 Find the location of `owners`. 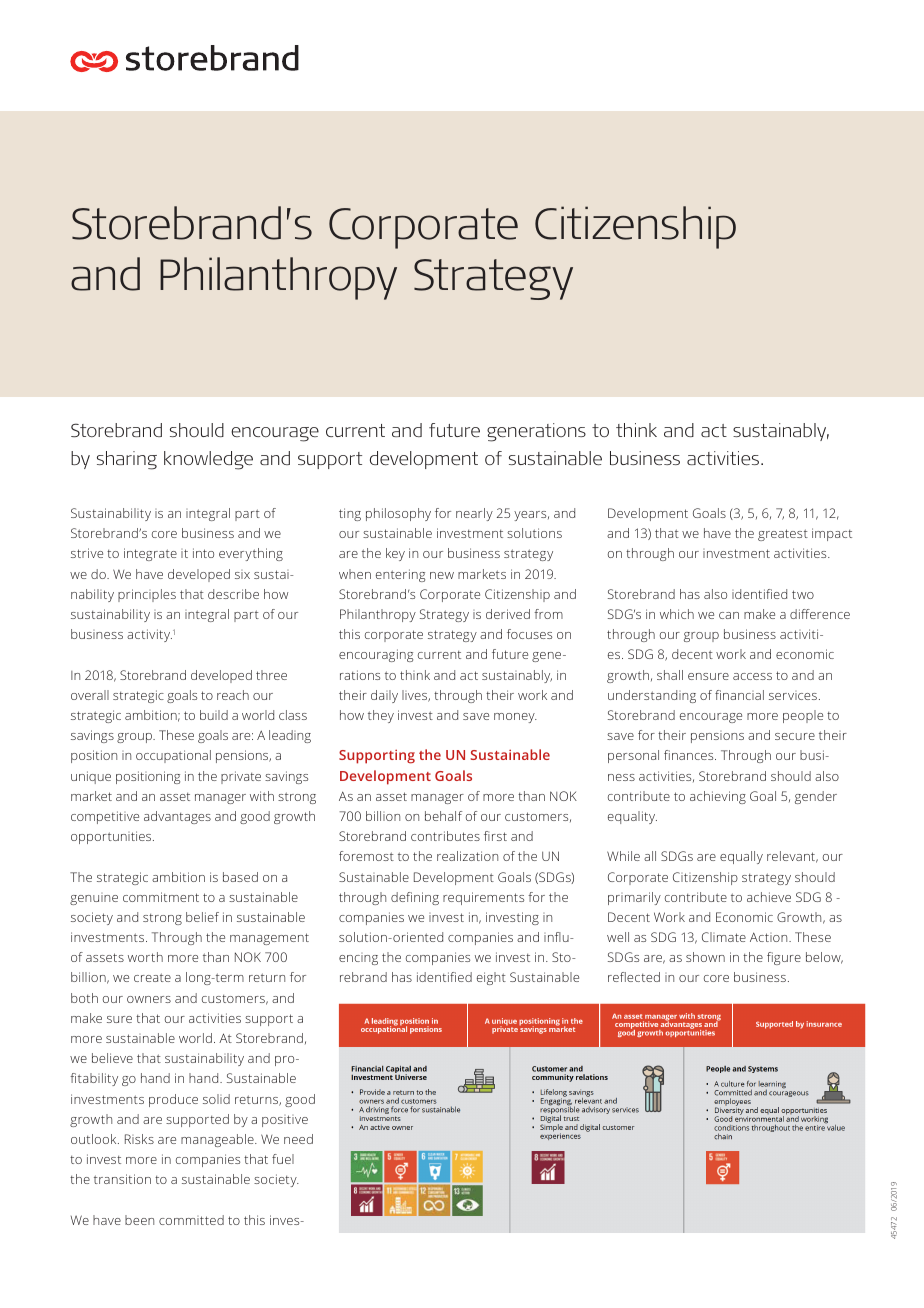

owners is located at coordinates (149, 999).
